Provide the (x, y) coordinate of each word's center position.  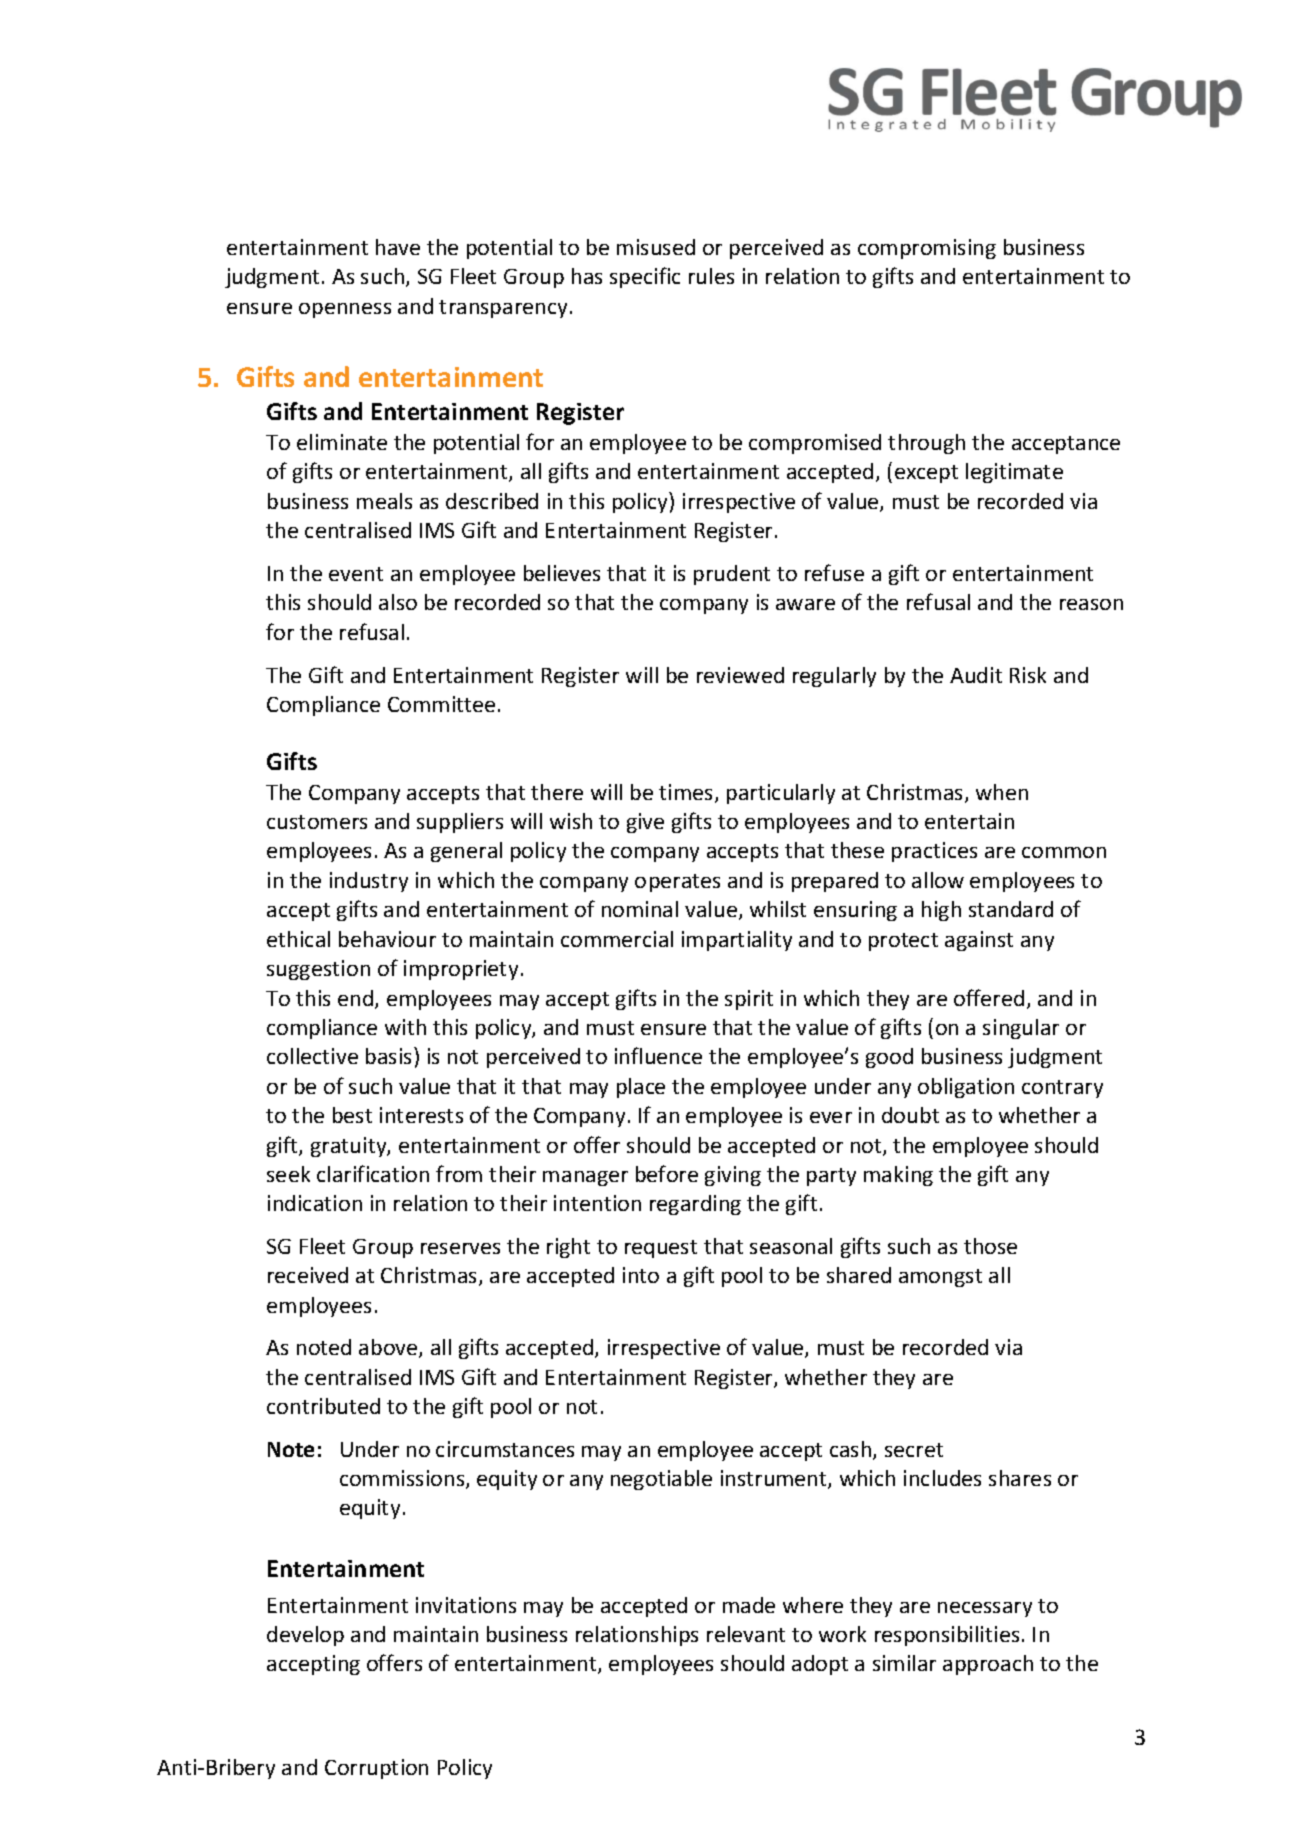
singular (1021, 1029)
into (641, 1275)
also (398, 602)
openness (345, 310)
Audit (976, 675)
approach (988, 1665)
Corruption (376, 1769)
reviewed (740, 675)
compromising (927, 249)
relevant (746, 1634)
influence (658, 1055)
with (405, 1027)
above (389, 1348)
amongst (940, 1278)
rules (711, 276)
